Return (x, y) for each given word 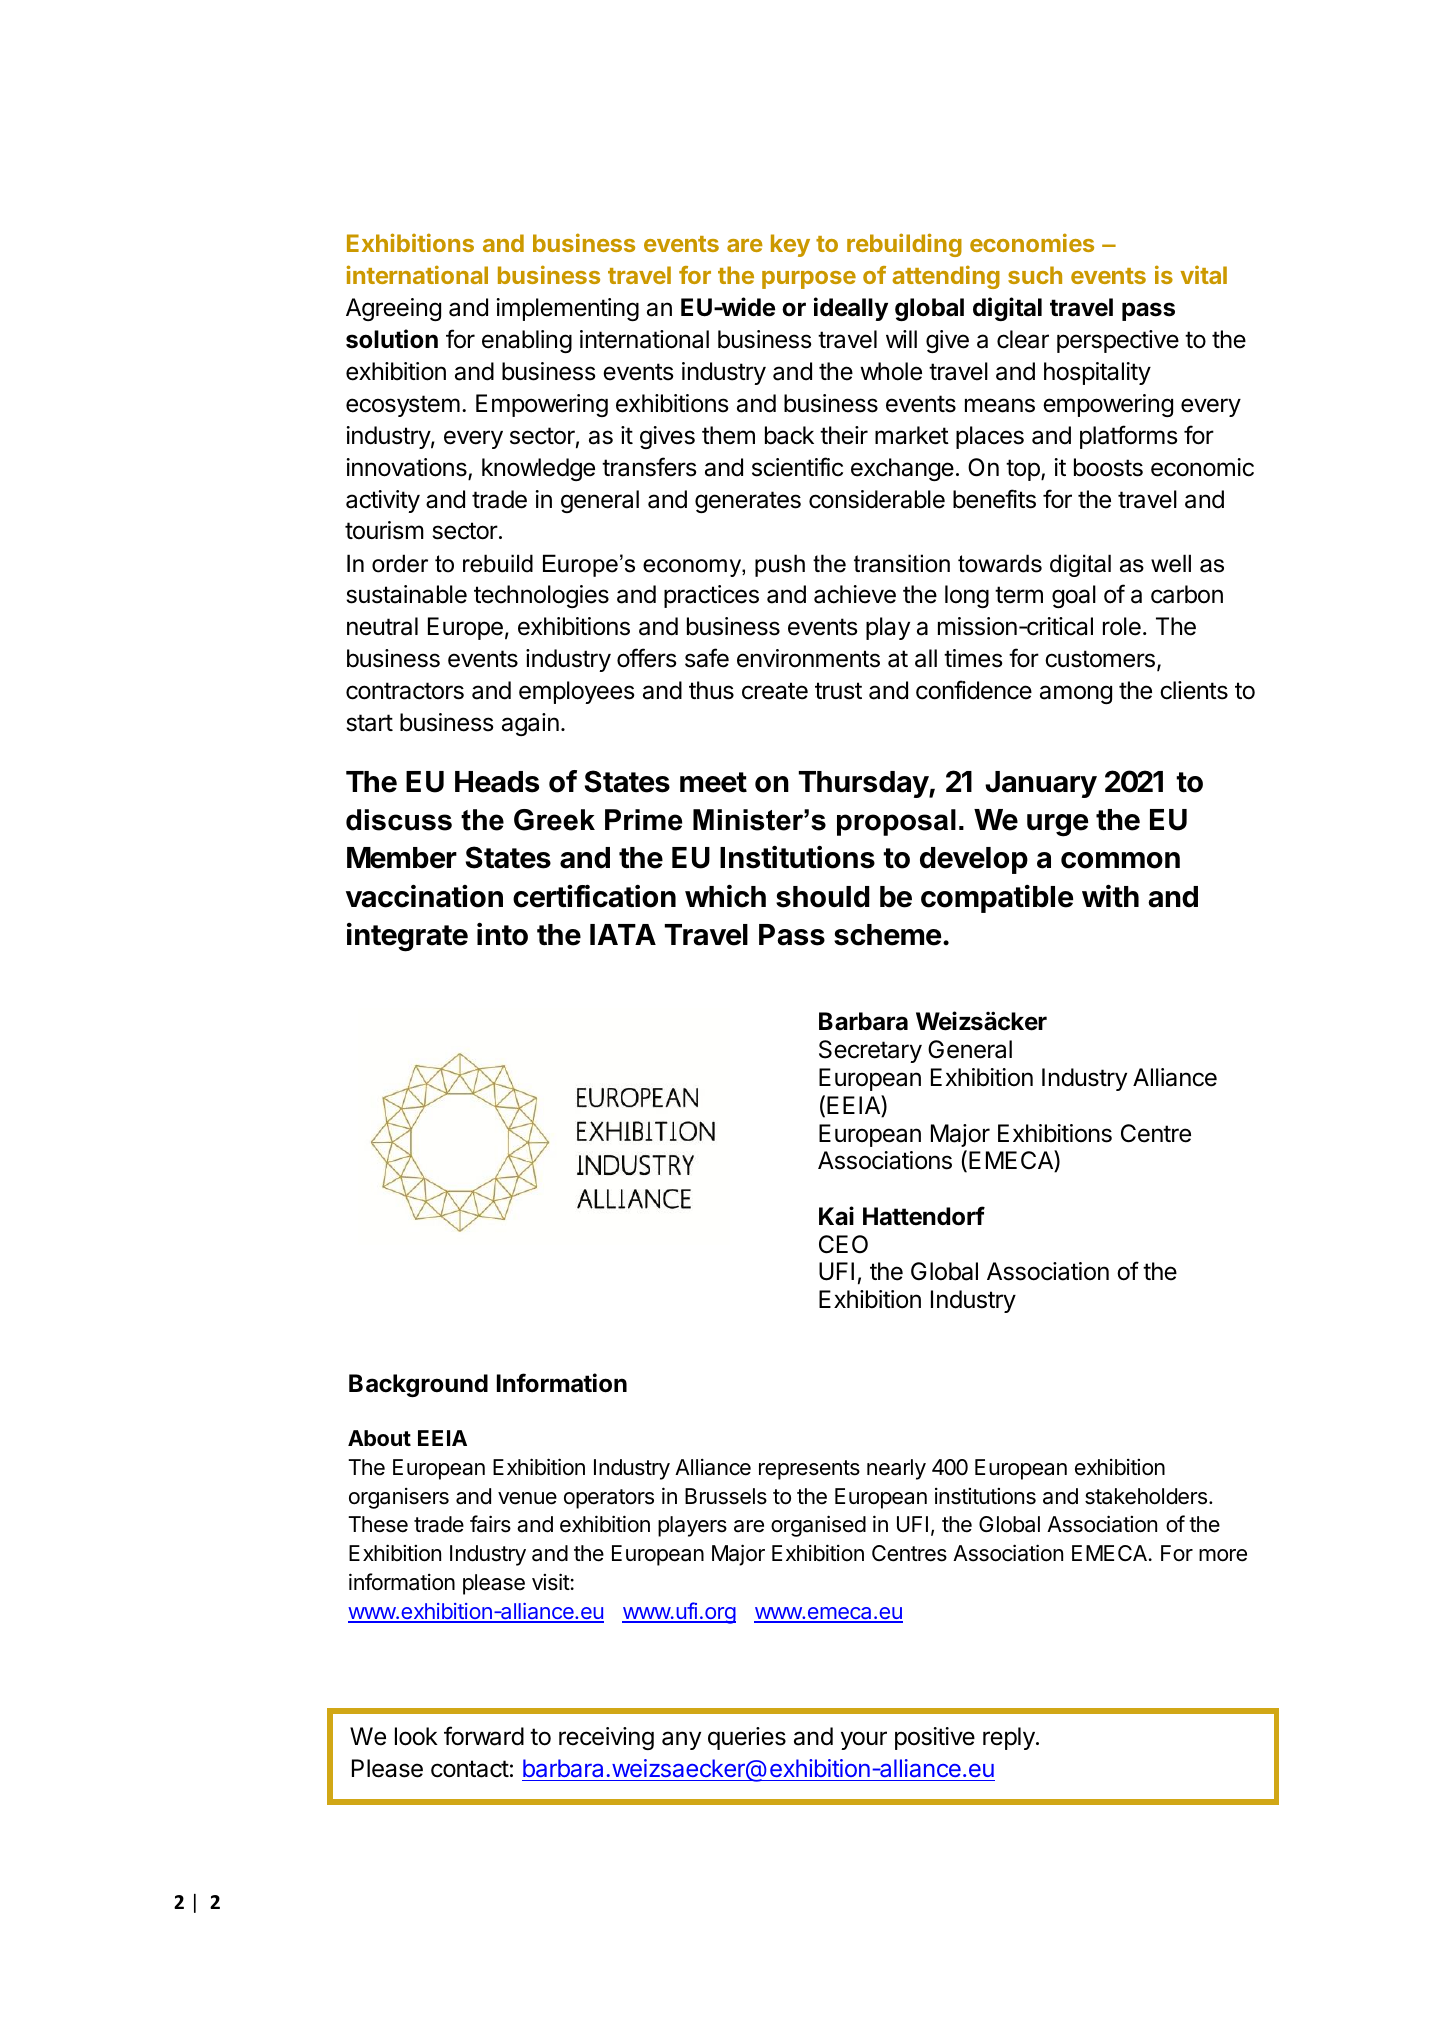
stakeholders (1146, 1496)
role (1122, 626)
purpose (809, 280)
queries (747, 1738)
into (502, 934)
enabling (527, 341)
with (1110, 895)
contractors (405, 691)
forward (484, 1736)
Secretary (870, 1051)
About (379, 1438)
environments (808, 658)
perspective (1118, 341)
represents (809, 1470)
